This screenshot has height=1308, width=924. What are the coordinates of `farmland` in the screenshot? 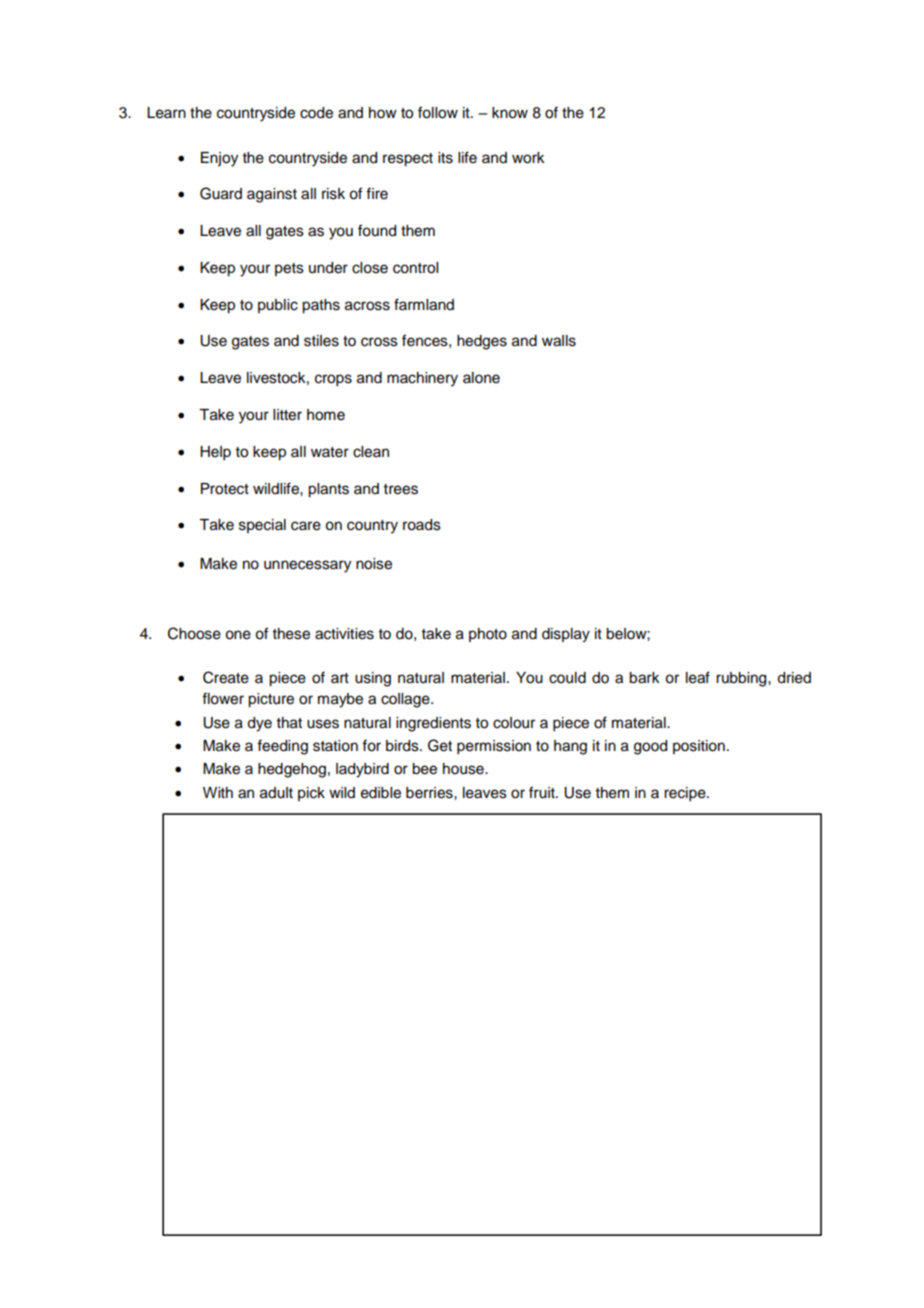 It's located at (424, 304).
